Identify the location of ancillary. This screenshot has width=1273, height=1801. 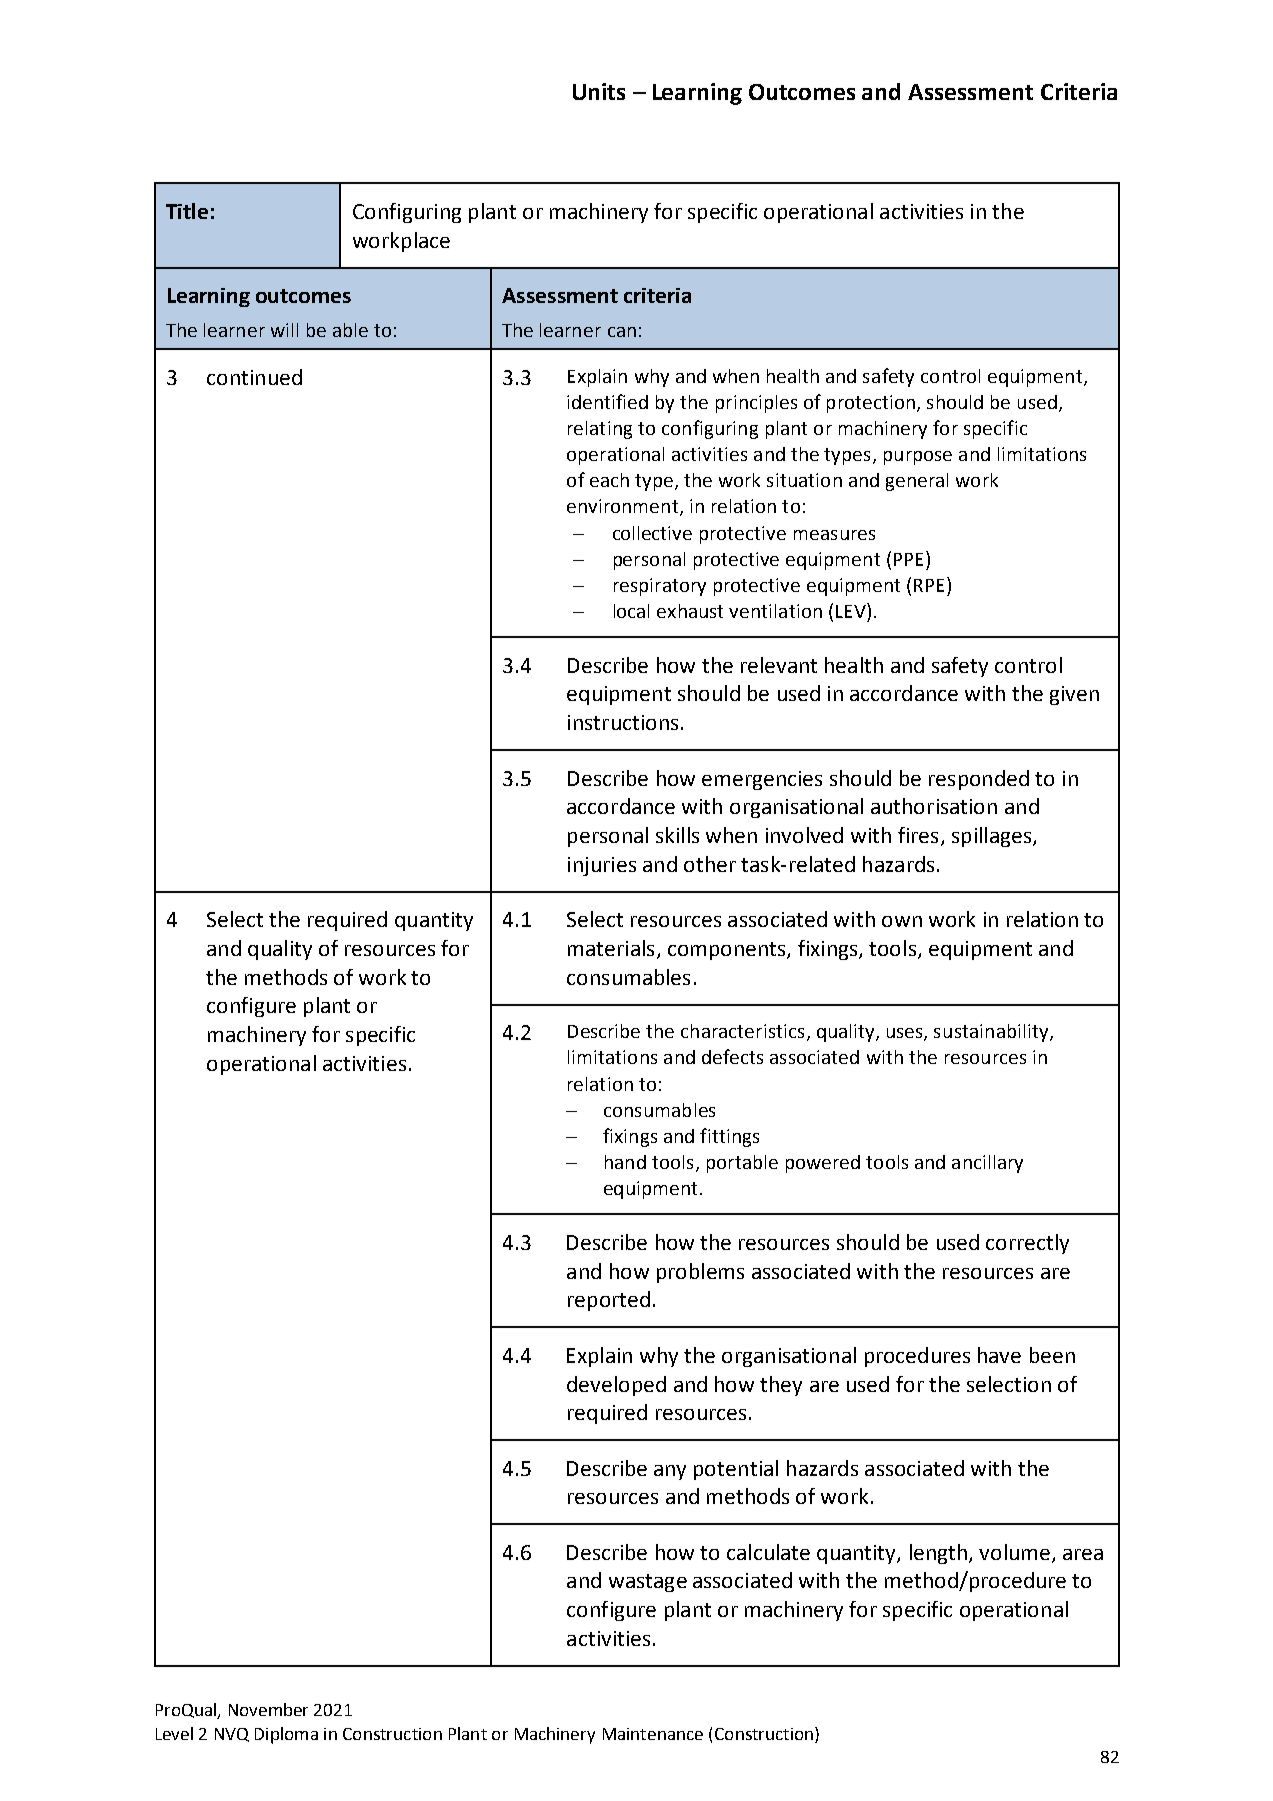
(987, 1164).
